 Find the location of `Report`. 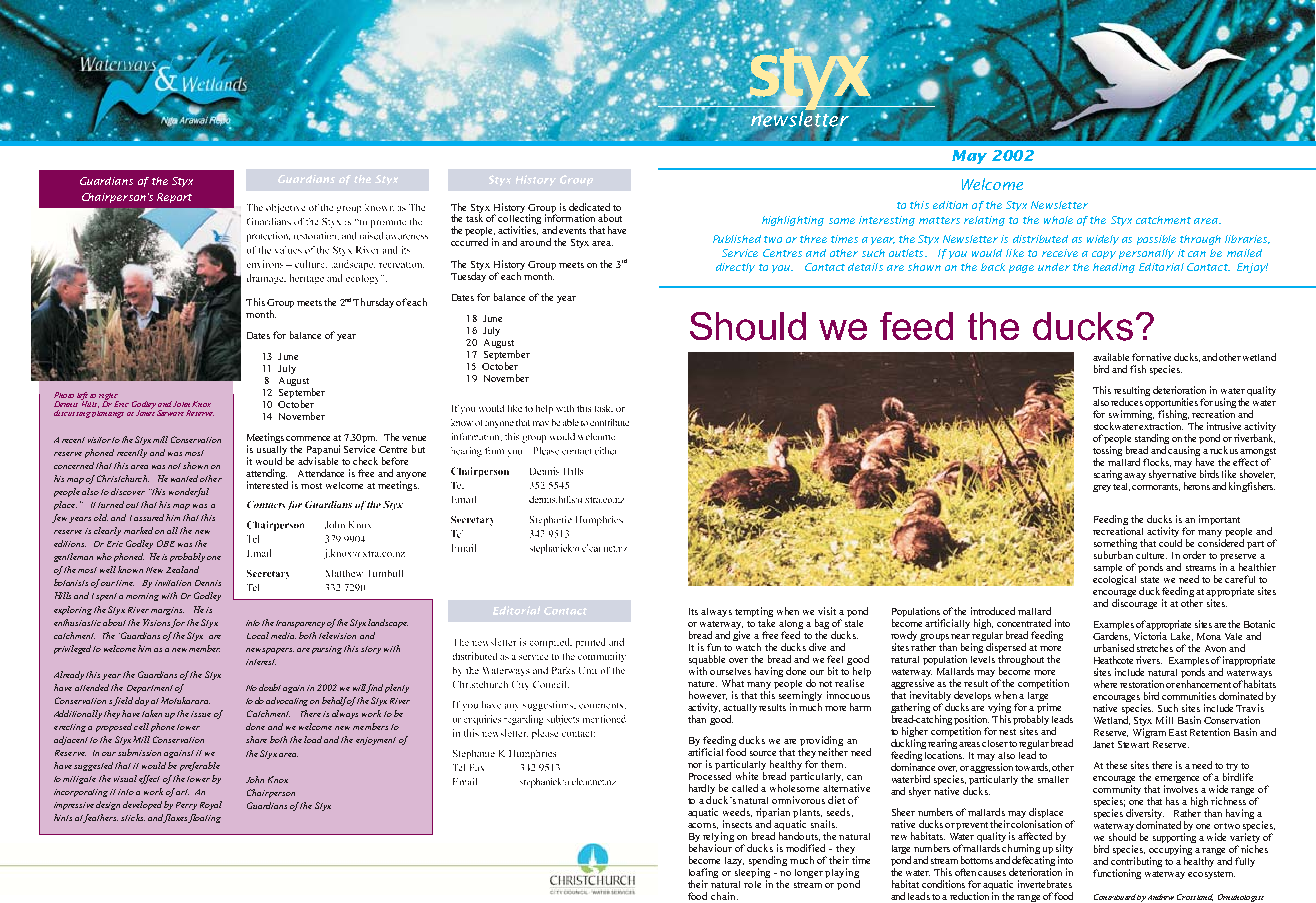

Report is located at coordinates (174, 198).
